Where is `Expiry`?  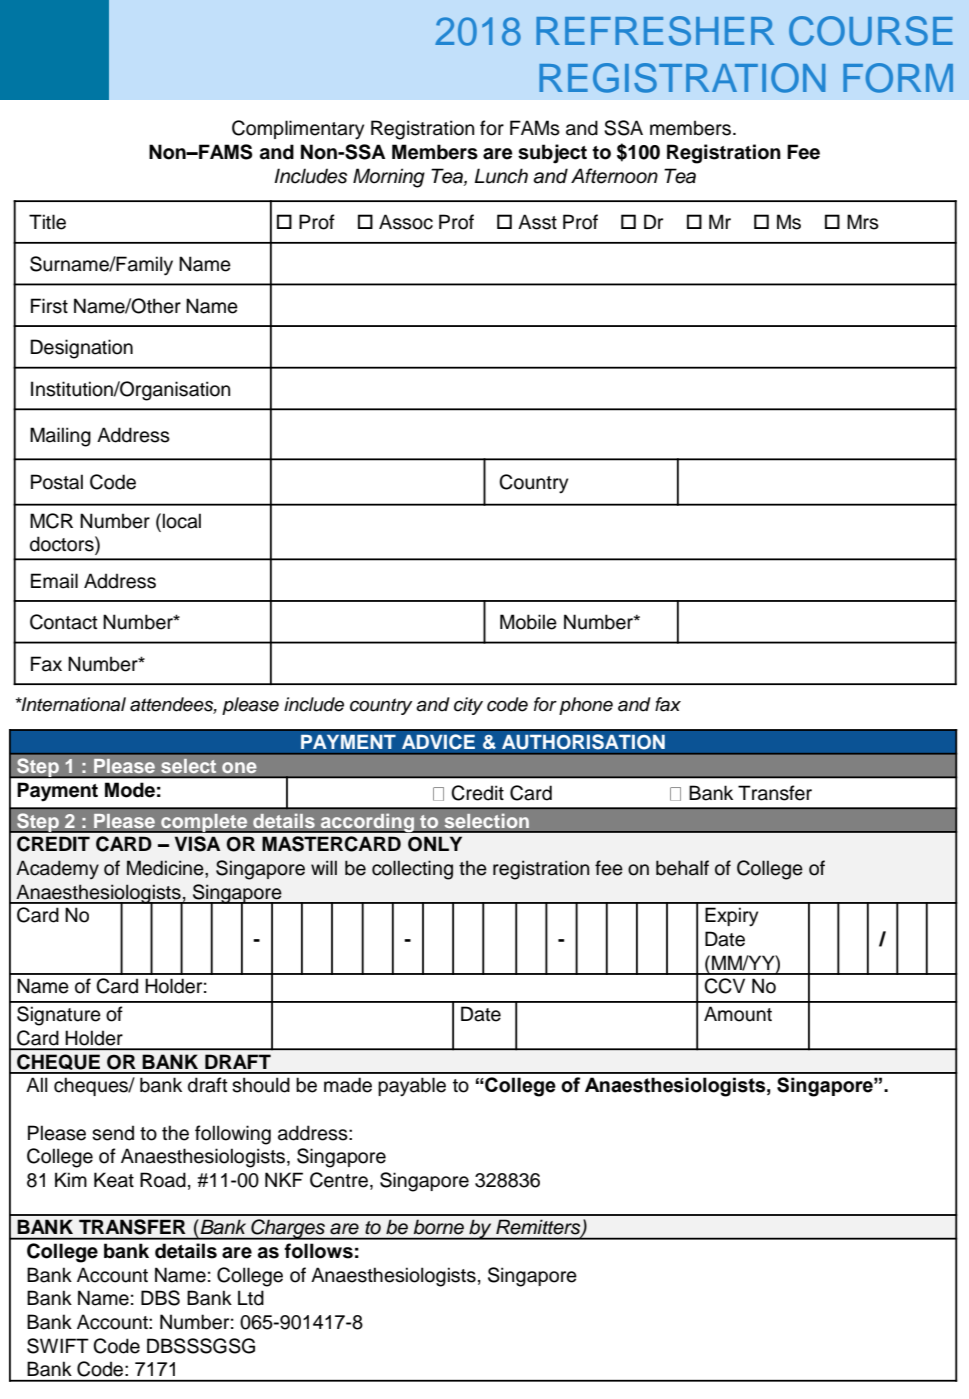 Expiry is located at coordinates (731, 917).
